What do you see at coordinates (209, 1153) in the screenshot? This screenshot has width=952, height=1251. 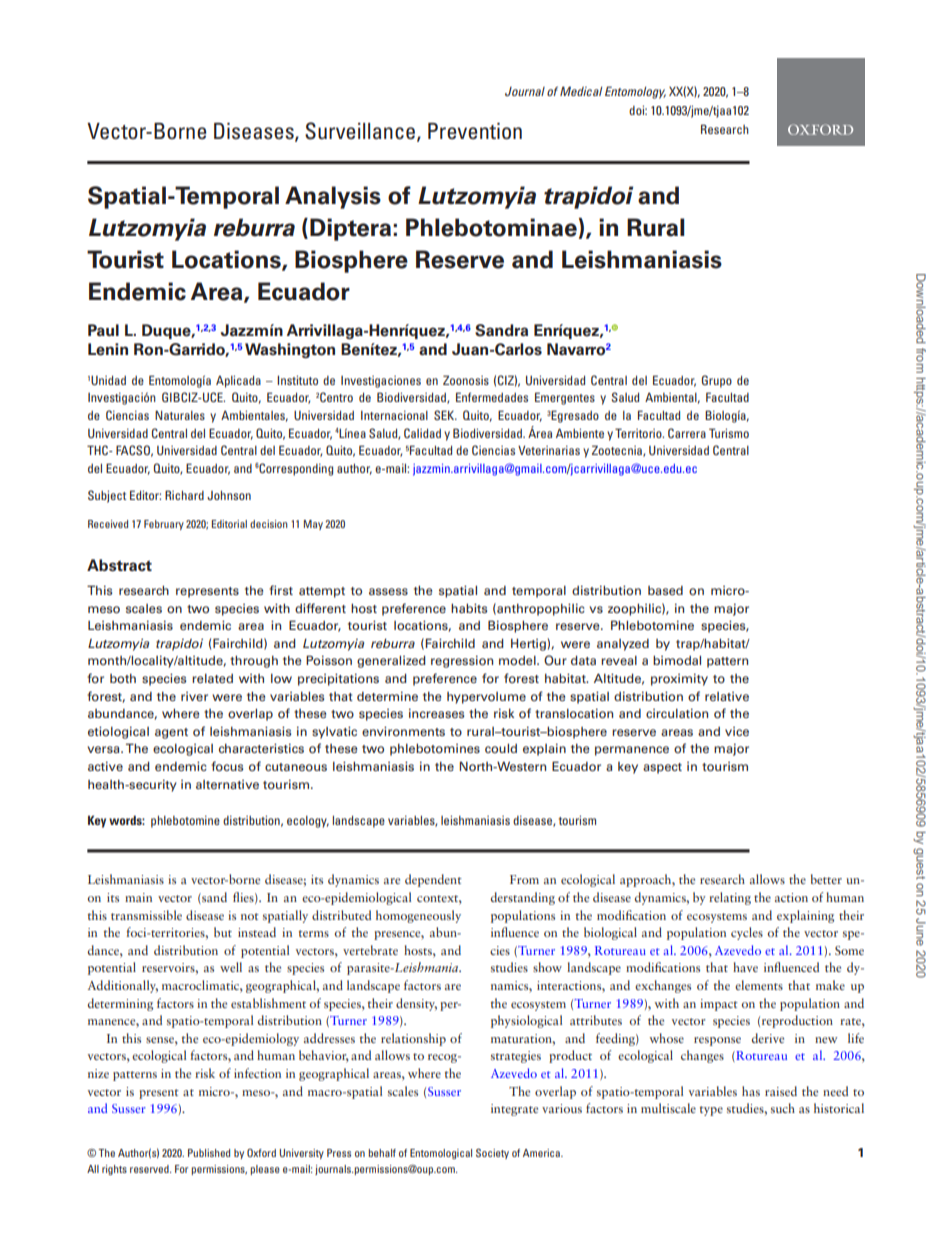 I see `Published` at bounding box center [209, 1153].
